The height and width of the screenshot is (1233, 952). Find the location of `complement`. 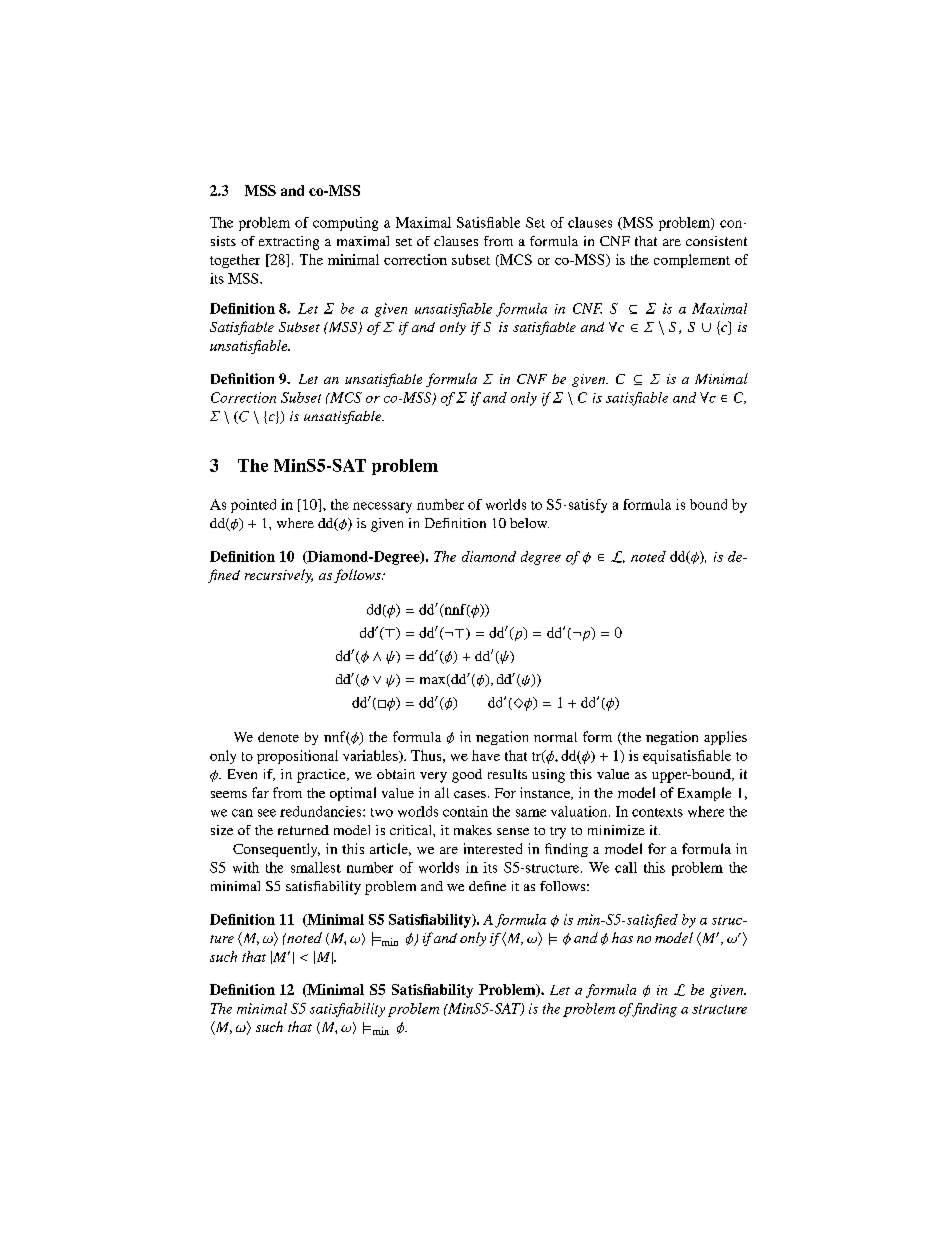

complement is located at coordinates (692, 261).
